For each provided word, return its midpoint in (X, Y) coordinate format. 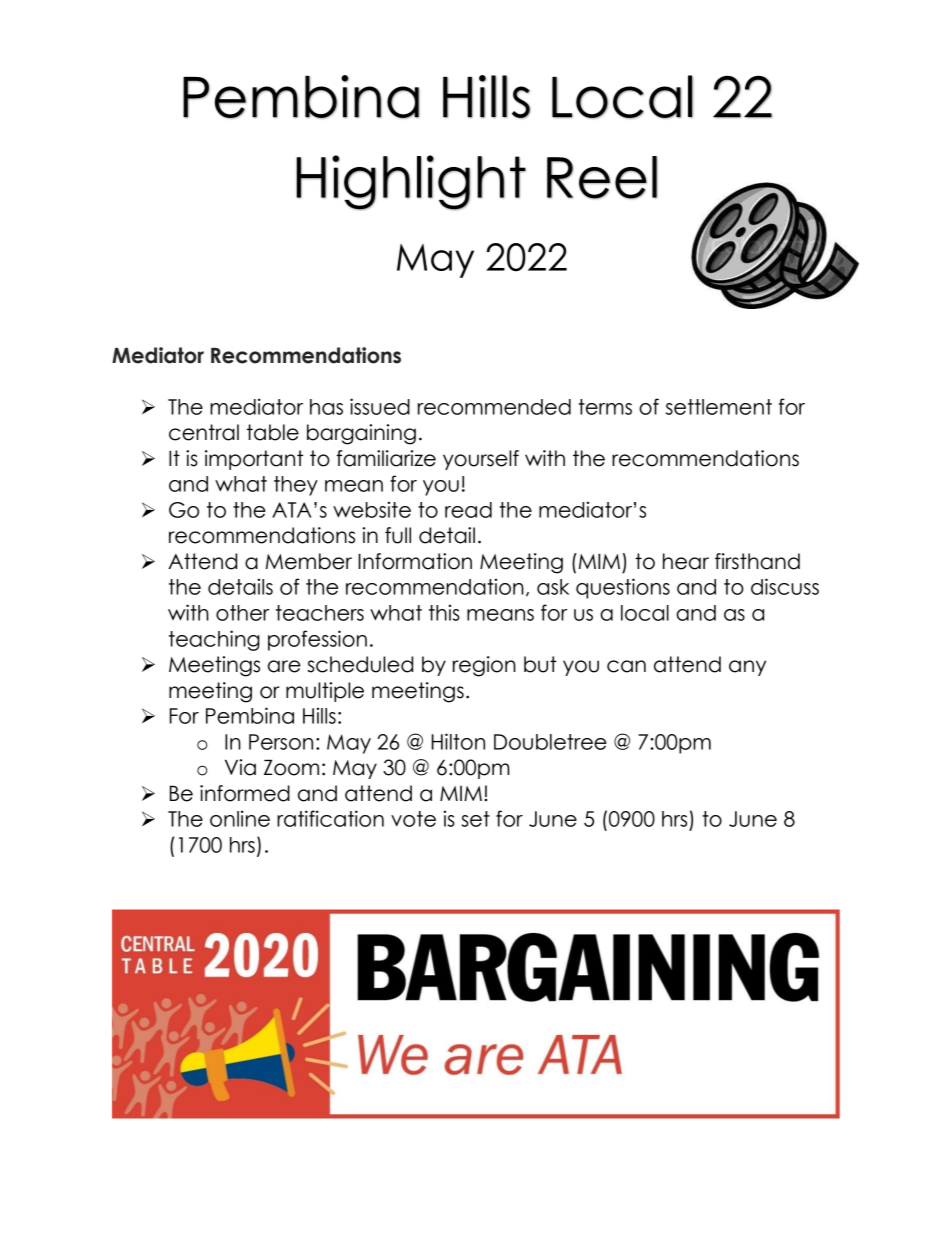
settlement (719, 407)
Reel (602, 177)
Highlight (411, 182)
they (296, 486)
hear (686, 561)
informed (245, 793)
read (468, 510)
